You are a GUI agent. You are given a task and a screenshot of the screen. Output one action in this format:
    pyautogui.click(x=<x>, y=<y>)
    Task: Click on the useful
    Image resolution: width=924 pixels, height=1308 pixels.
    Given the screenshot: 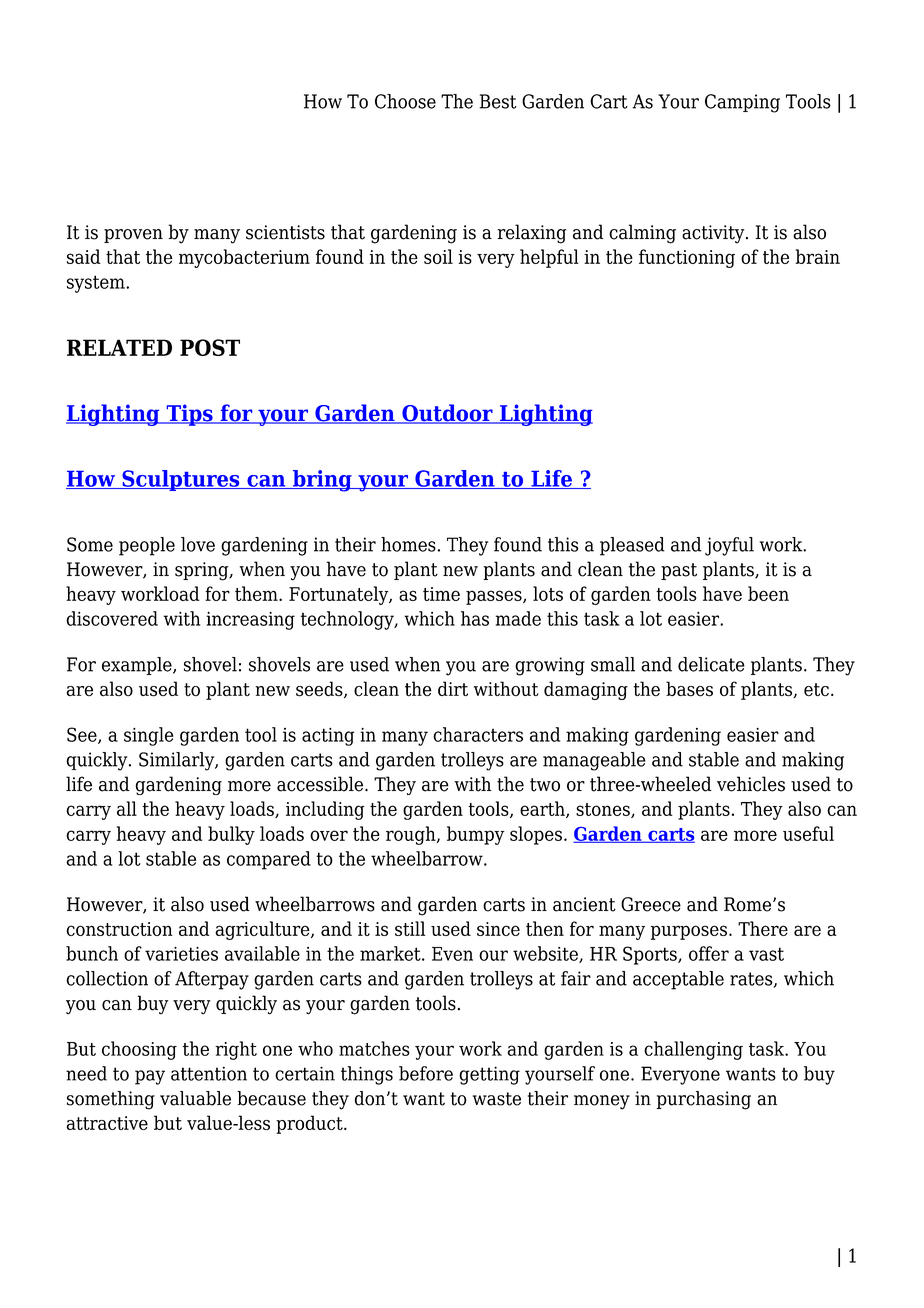 What is the action you would take?
    pyautogui.click(x=808, y=833)
